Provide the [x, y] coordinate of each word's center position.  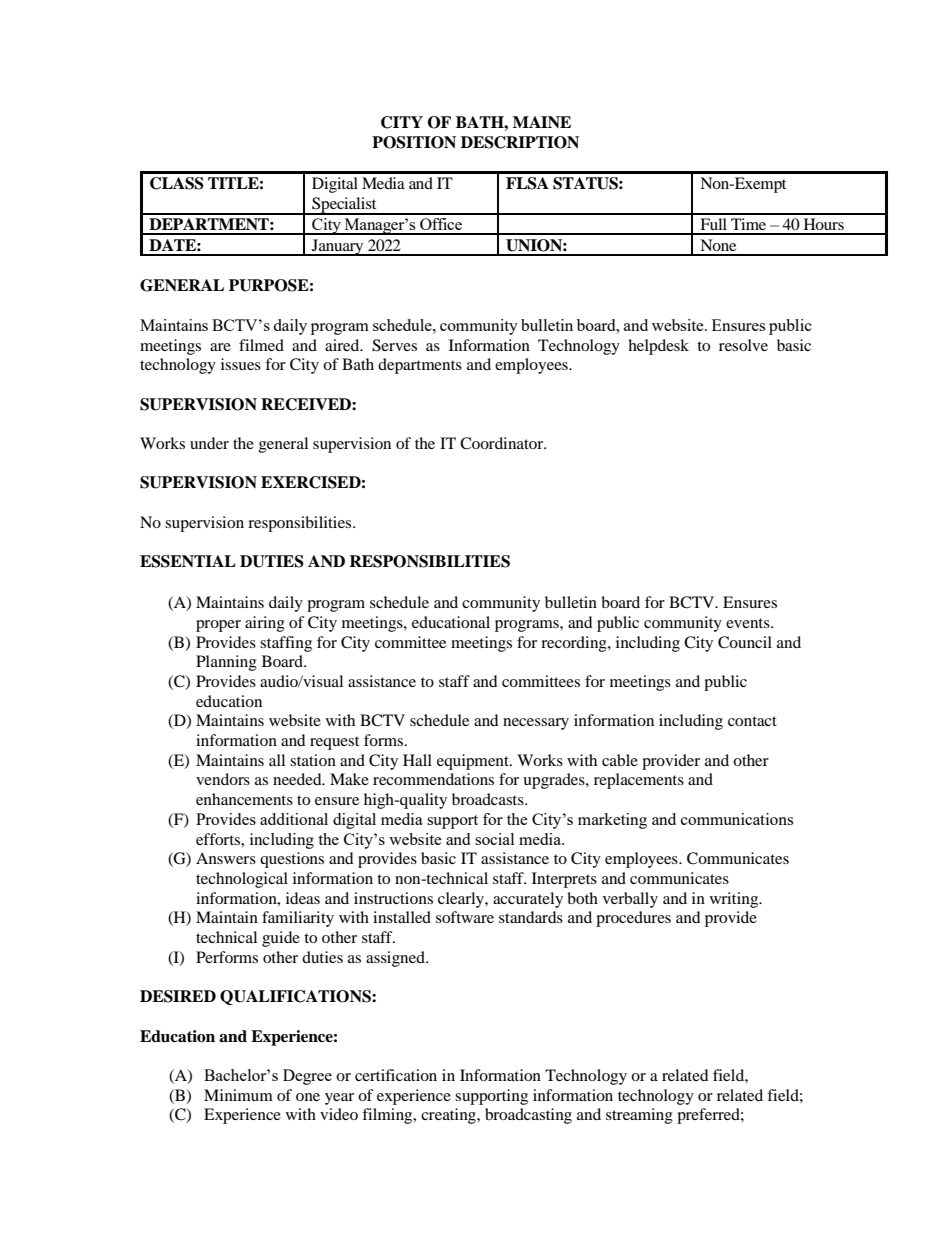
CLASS [177, 183]
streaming [639, 1116]
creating [449, 1116]
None [718, 245]
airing [265, 624]
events [749, 623]
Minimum [238, 1095]
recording [575, 644]
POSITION [414, 142]
